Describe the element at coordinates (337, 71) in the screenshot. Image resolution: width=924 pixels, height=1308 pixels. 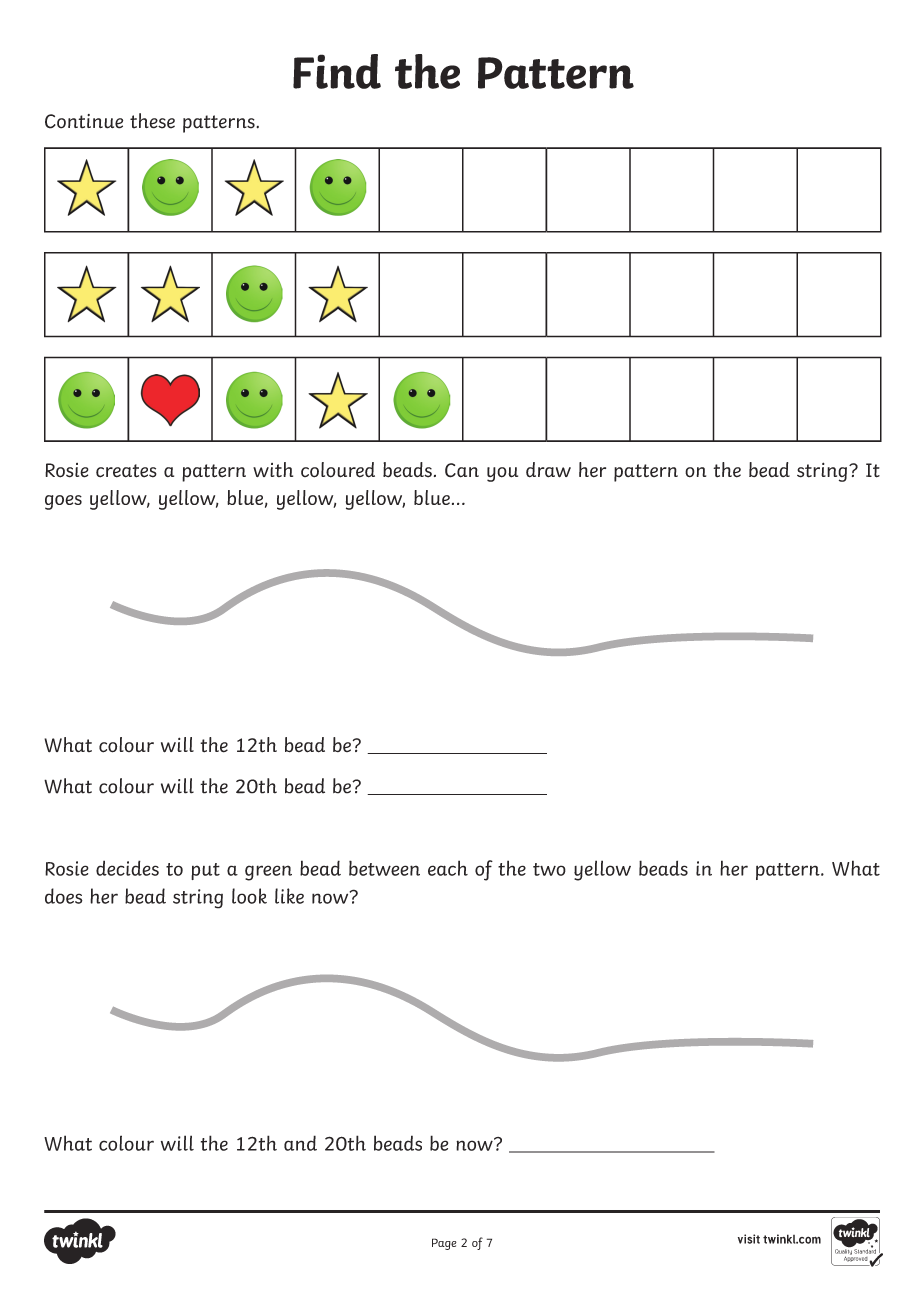
I see `Find` at that location.
